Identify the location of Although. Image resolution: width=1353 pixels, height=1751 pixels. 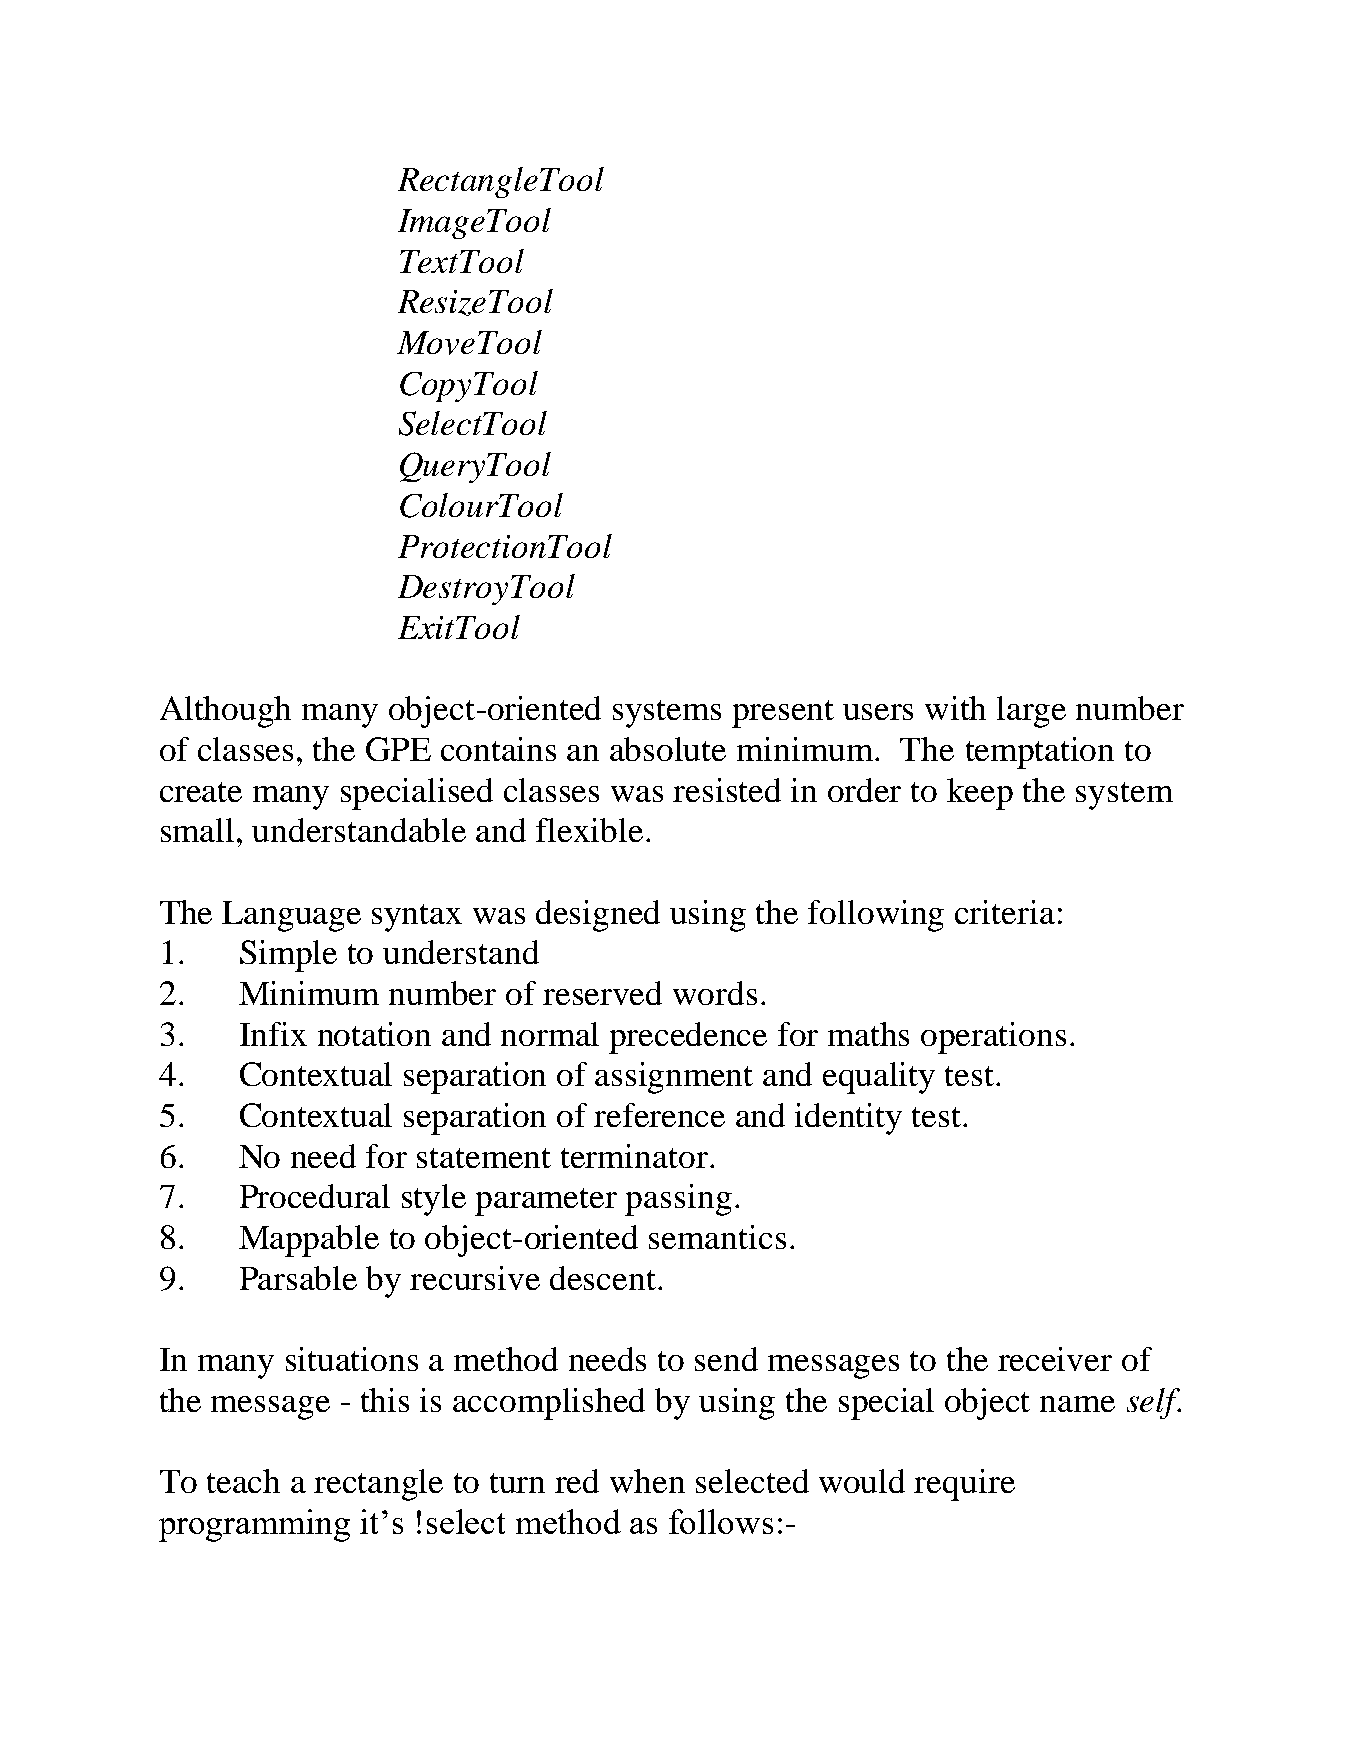
(225, 712).
